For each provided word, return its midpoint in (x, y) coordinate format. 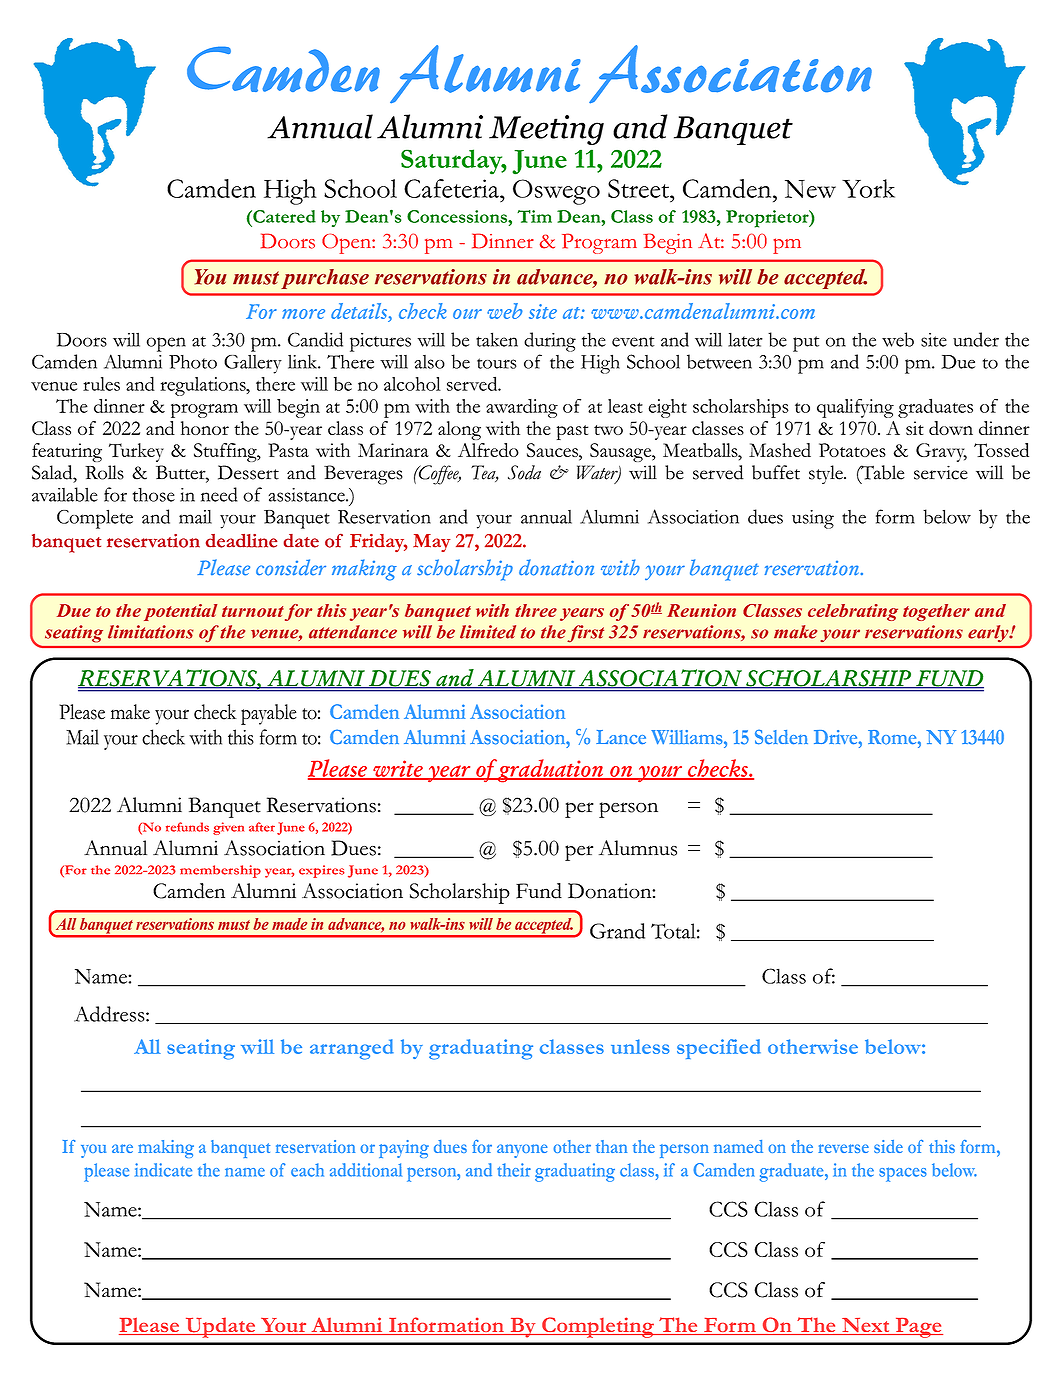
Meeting (546, 130)
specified (719, 1049)
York (868, 188)
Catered (283, 216)
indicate (163, 1170)
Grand (617, 931)
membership (220, 871)
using (813, 519)
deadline (242, 541)
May (432, 543)
